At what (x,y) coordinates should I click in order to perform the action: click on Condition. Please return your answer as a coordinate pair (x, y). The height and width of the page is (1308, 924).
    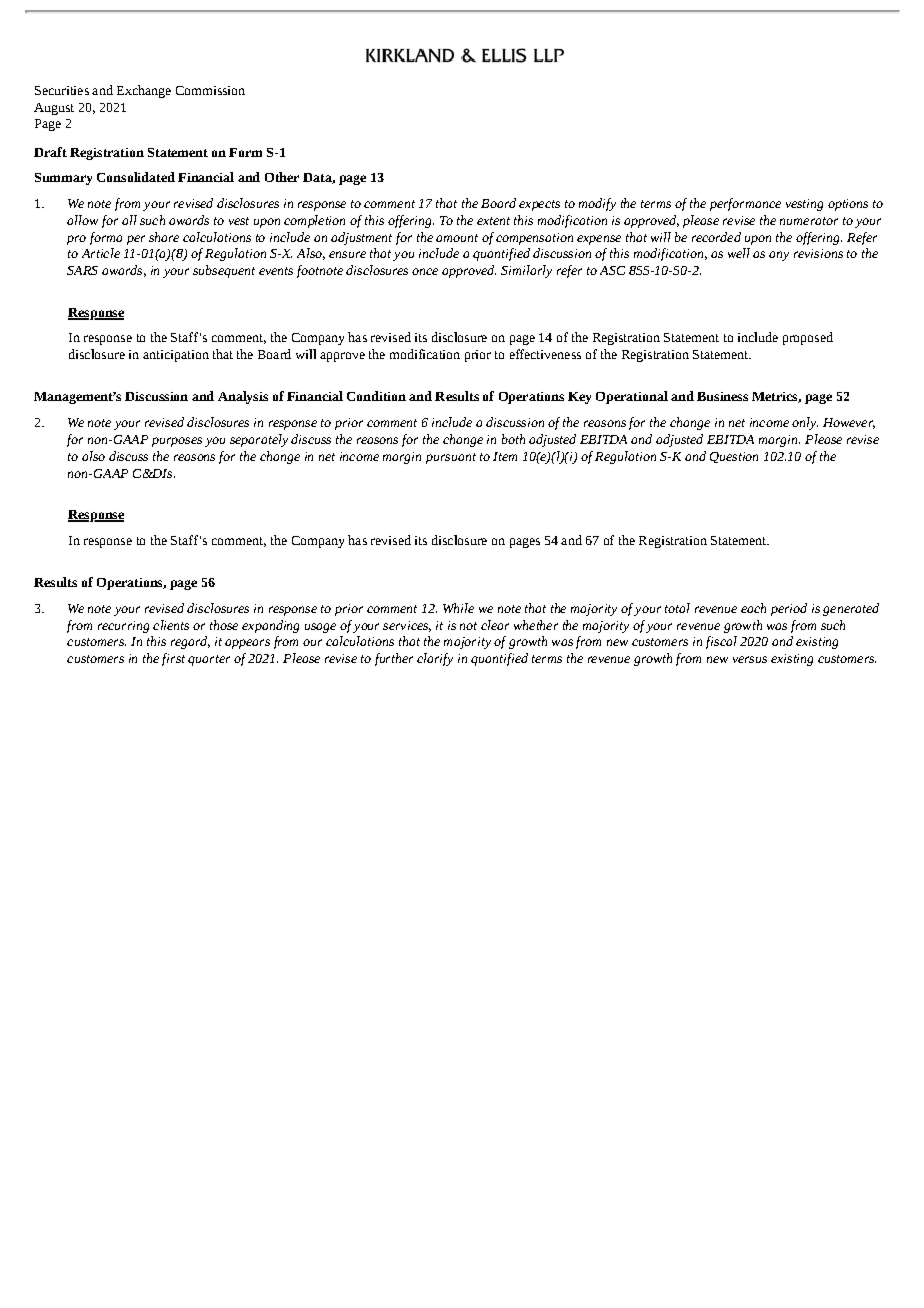
    Looking at the image, I should click on (376, 396).
